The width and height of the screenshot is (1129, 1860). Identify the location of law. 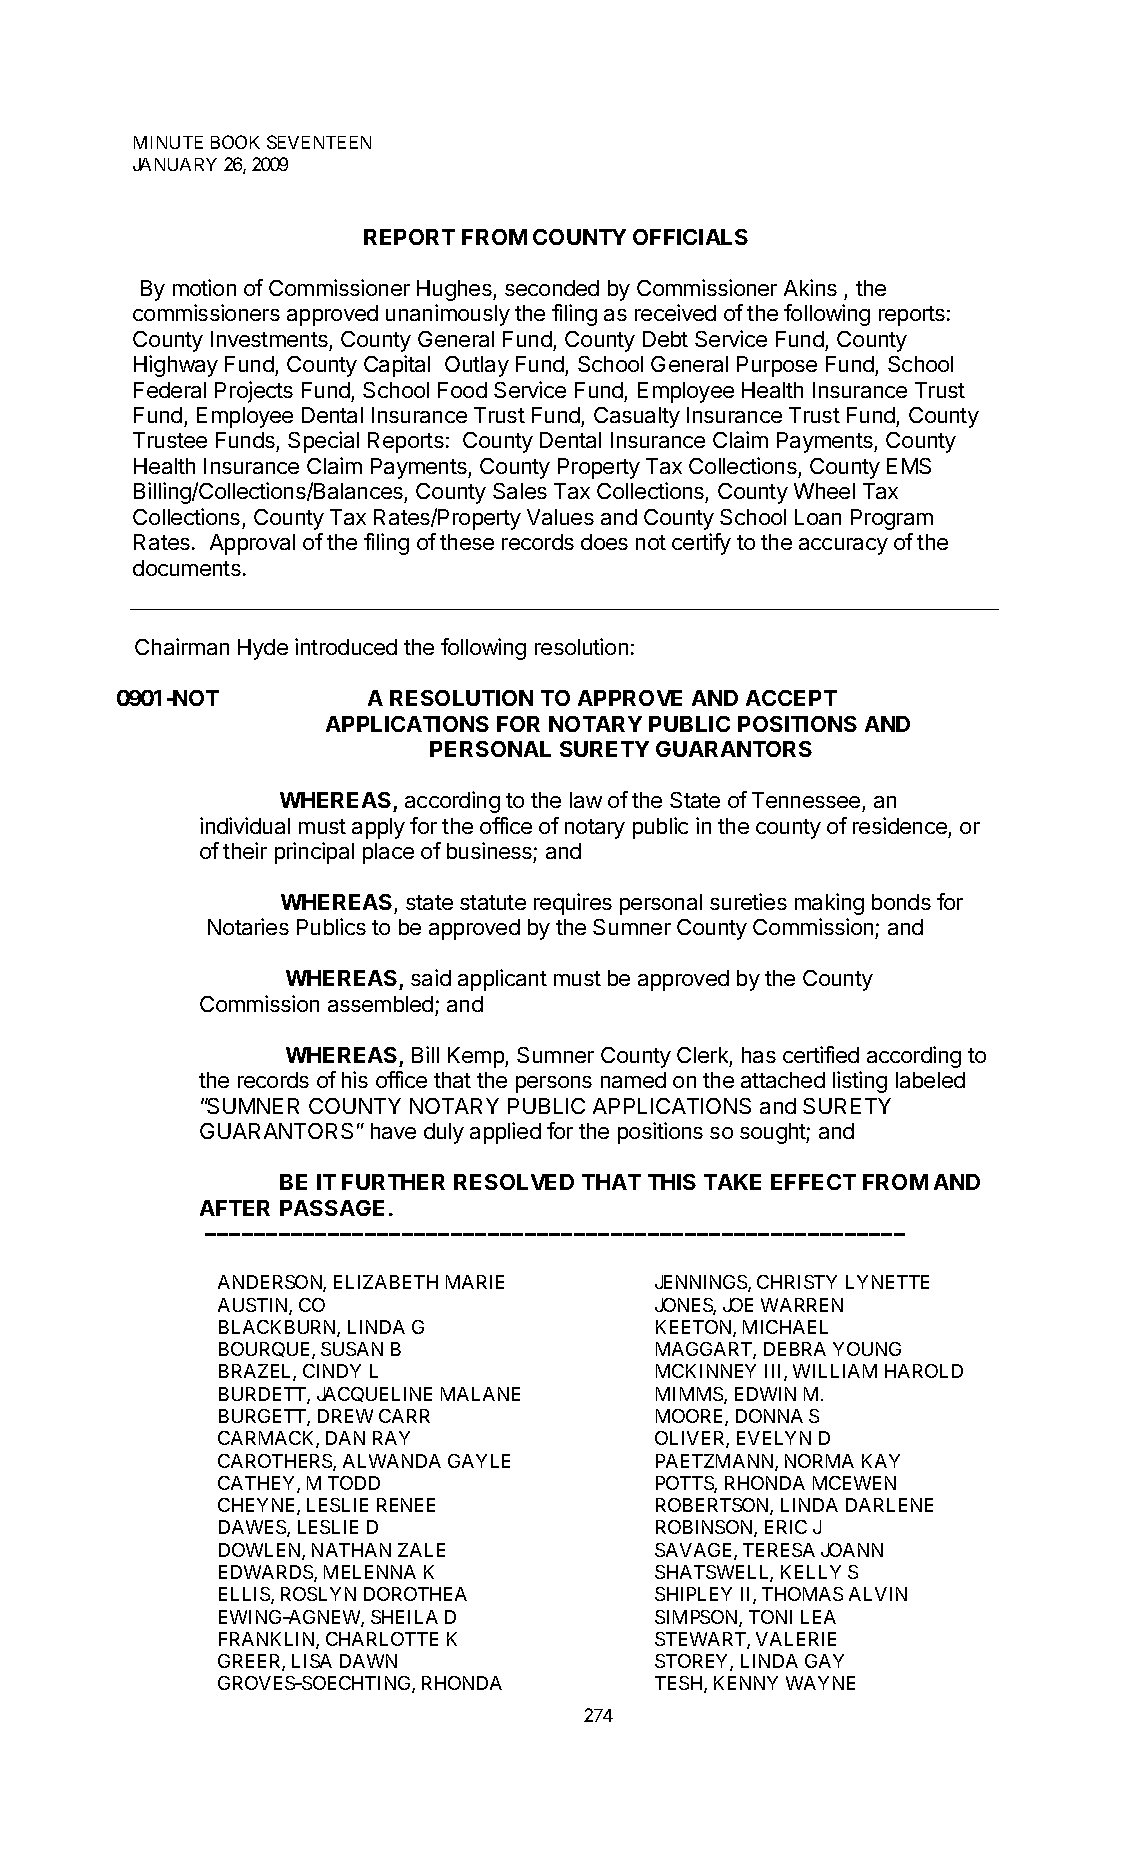
(586, 800).
